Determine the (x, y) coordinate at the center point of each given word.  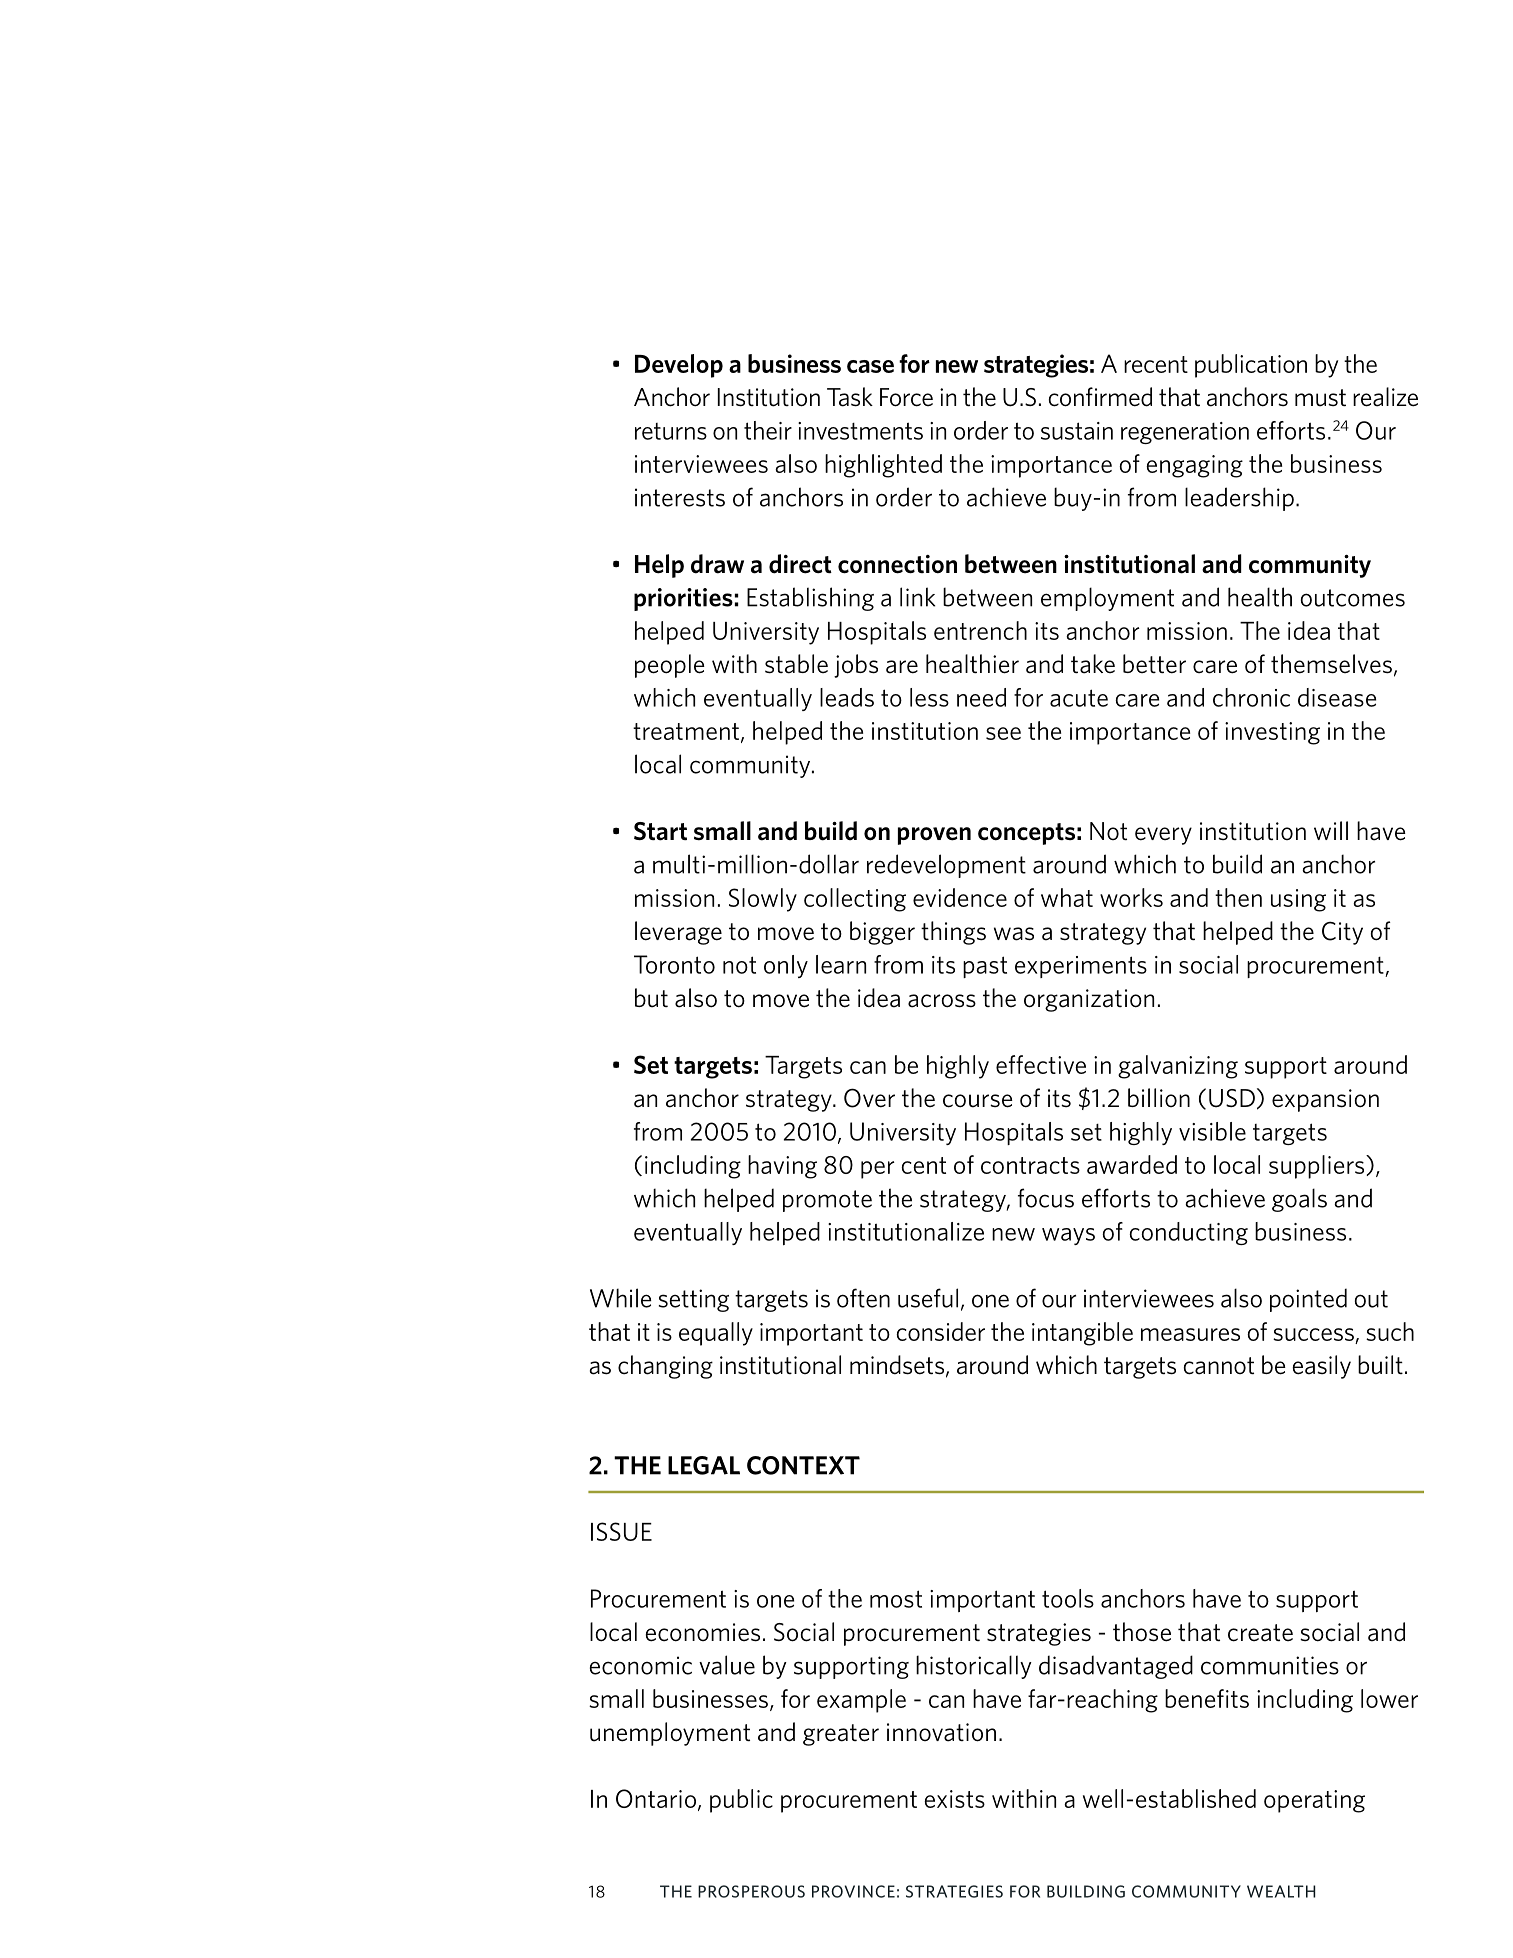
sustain (1077, 431)
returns (671, 431)
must (1320, 398)
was (1014, 934)
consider (940, 1331)
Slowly (763, 900)
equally (716, 1334)
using (1298, 900)
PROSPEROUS (751, 1891)
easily (1321, 1367)
